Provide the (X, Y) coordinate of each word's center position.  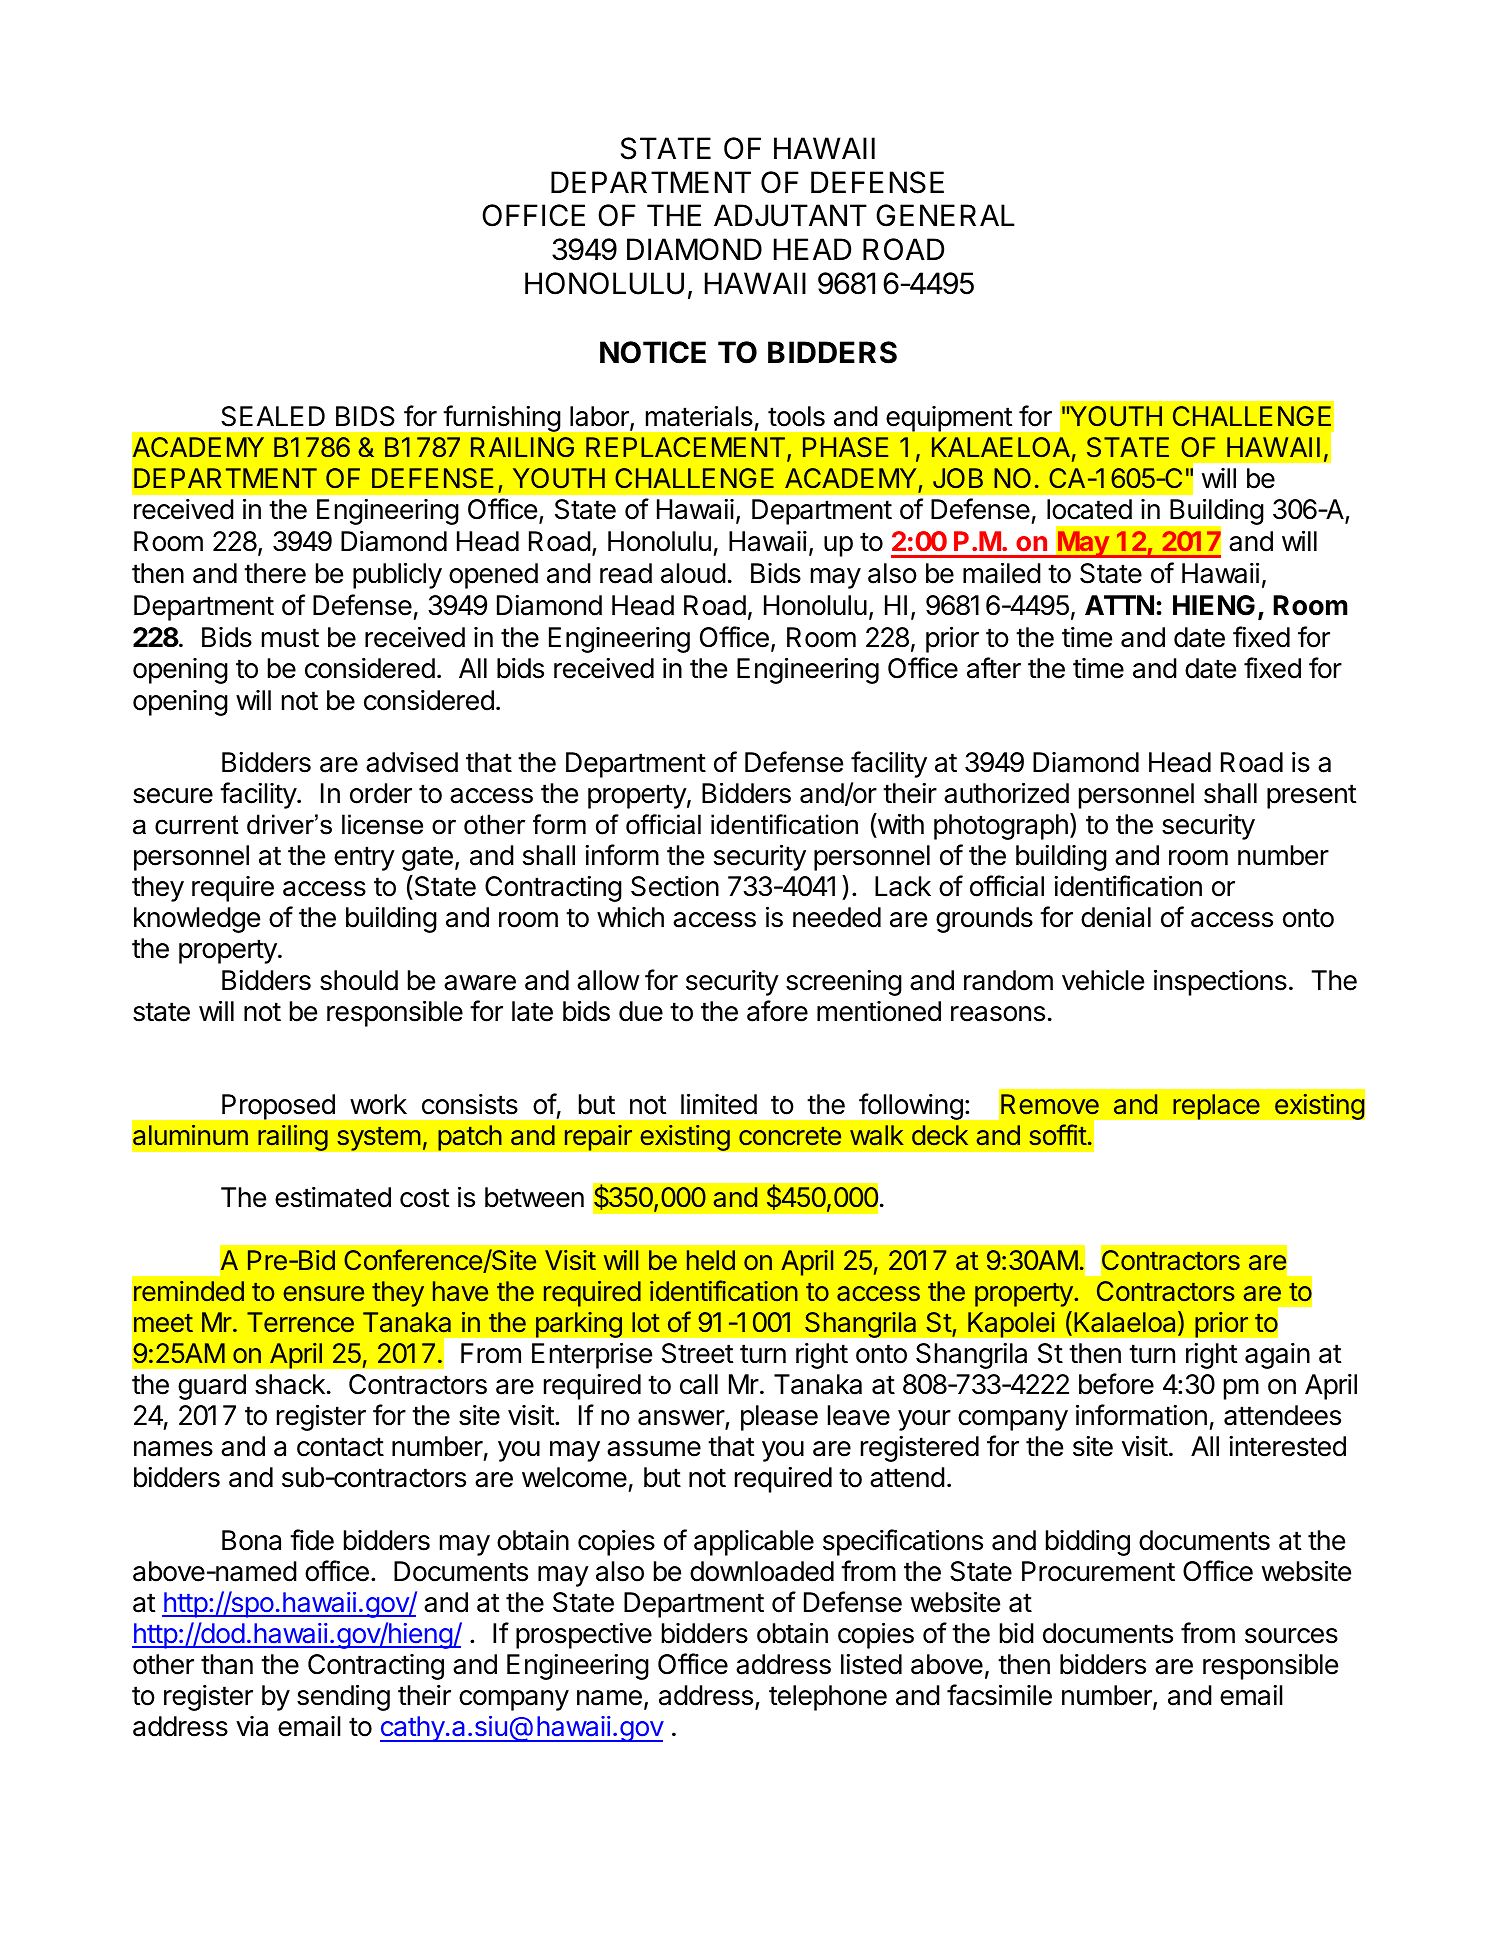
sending (343, 1697)
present (1311, 796)
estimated (333, 1197)
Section (675, 886)
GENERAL (945, 215)
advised (412, 762)
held (711, 1260)
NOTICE (653, 352)
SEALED (273, 416)
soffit (1058, 1135)
